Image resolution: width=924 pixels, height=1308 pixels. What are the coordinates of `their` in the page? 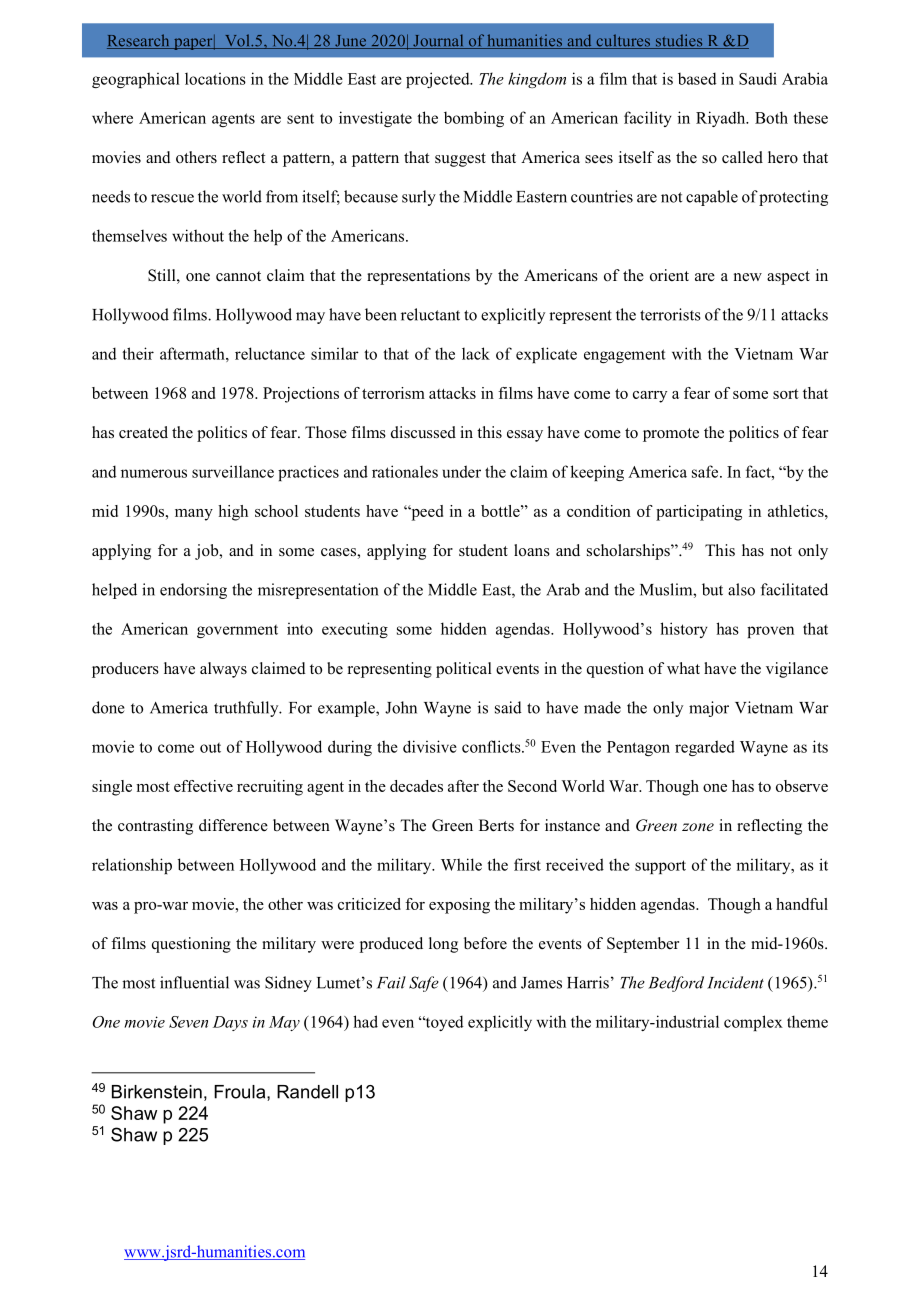 It's located at (138, 353).
